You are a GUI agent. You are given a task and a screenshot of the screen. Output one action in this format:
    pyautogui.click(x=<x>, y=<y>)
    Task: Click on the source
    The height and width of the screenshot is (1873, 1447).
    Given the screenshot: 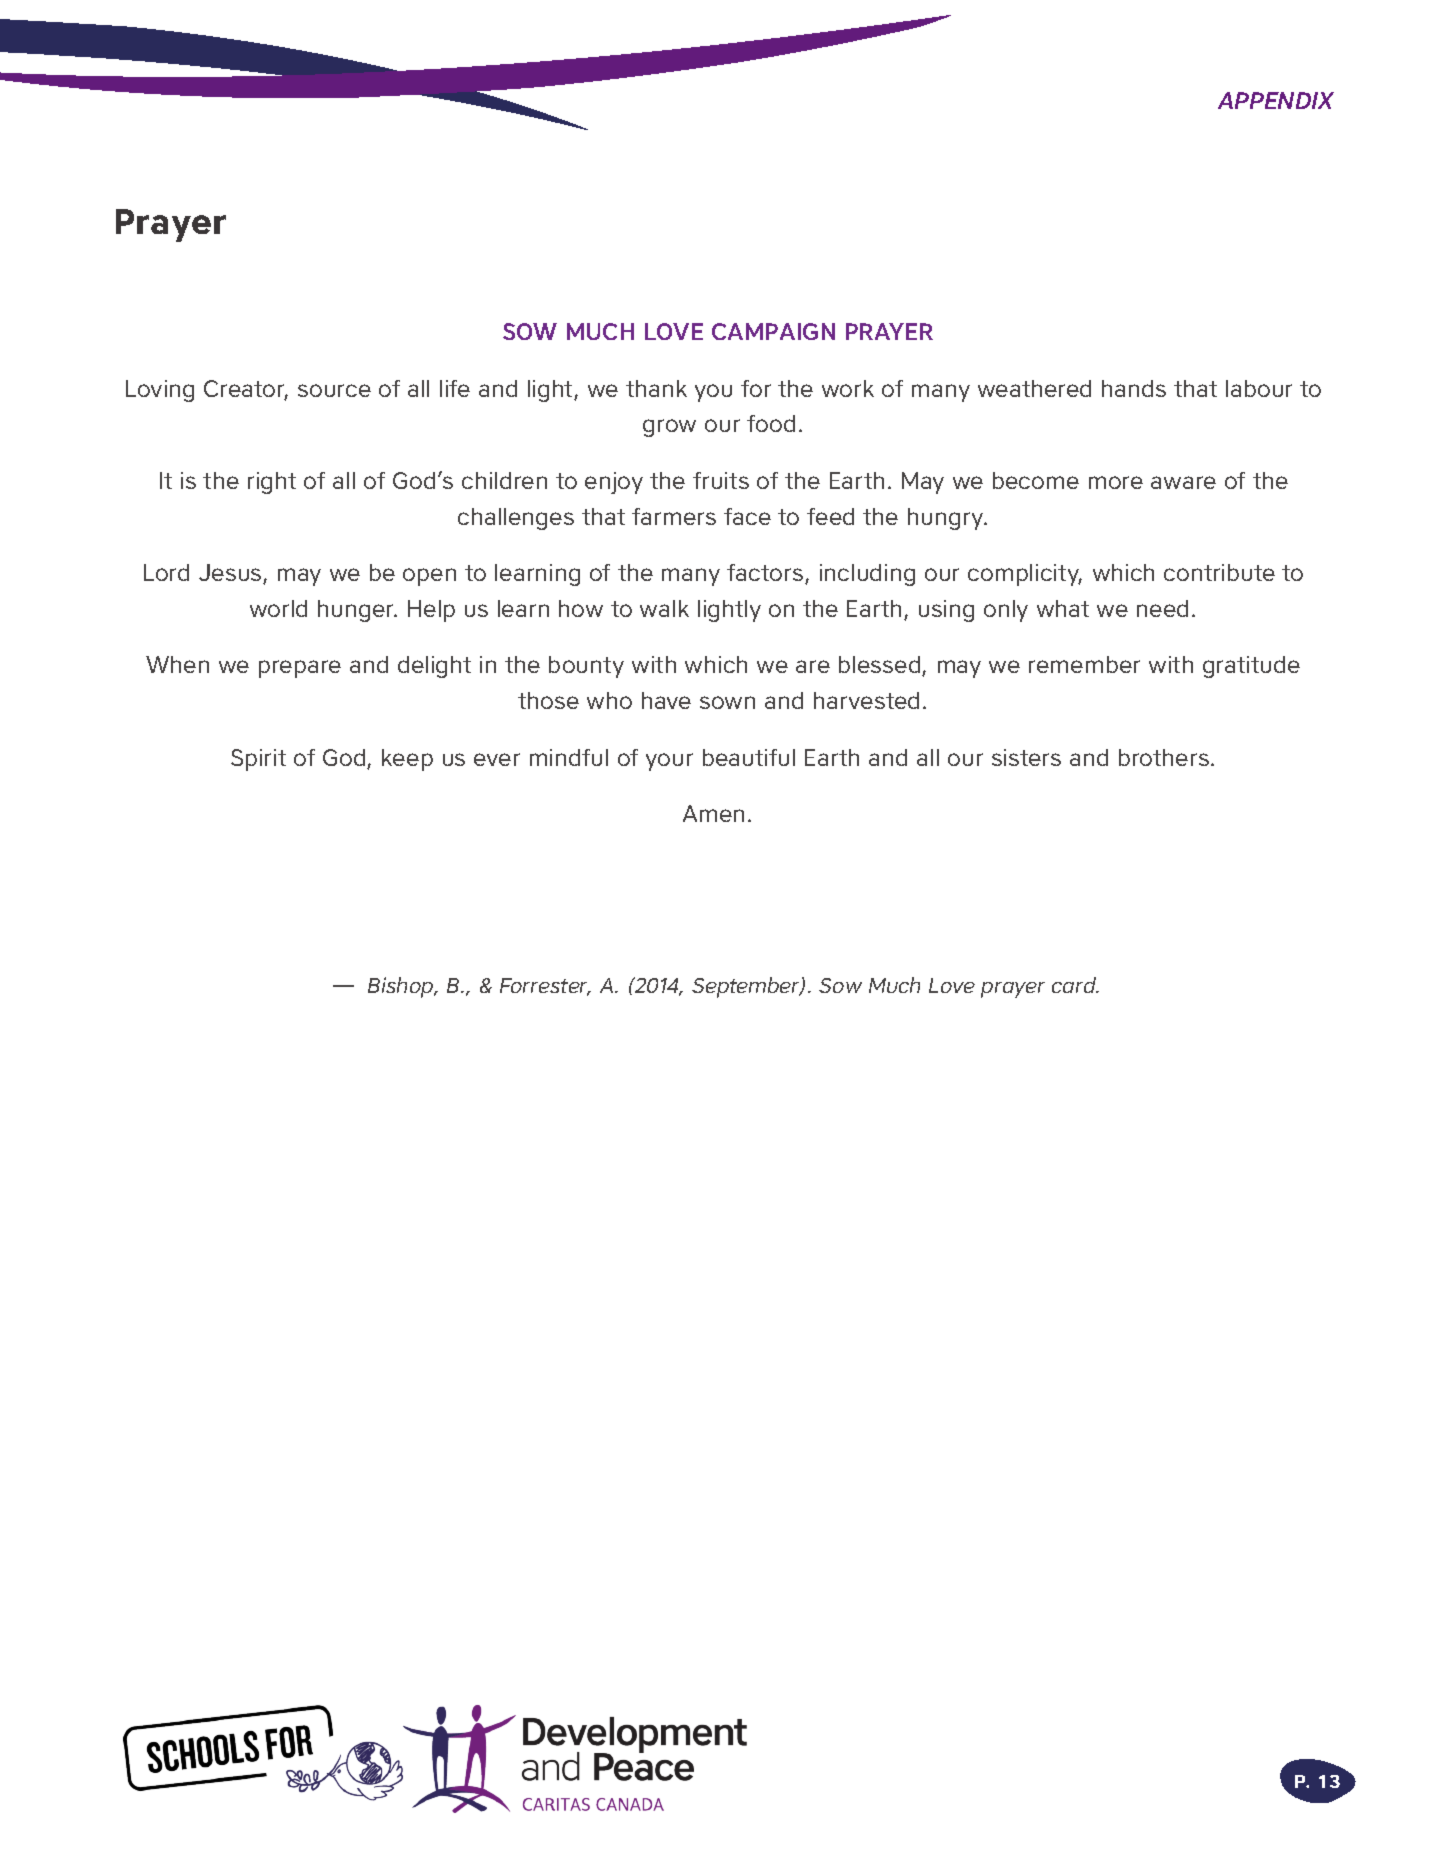 What is the action you would take?
    pyautogui.click(x=334, y=390)
